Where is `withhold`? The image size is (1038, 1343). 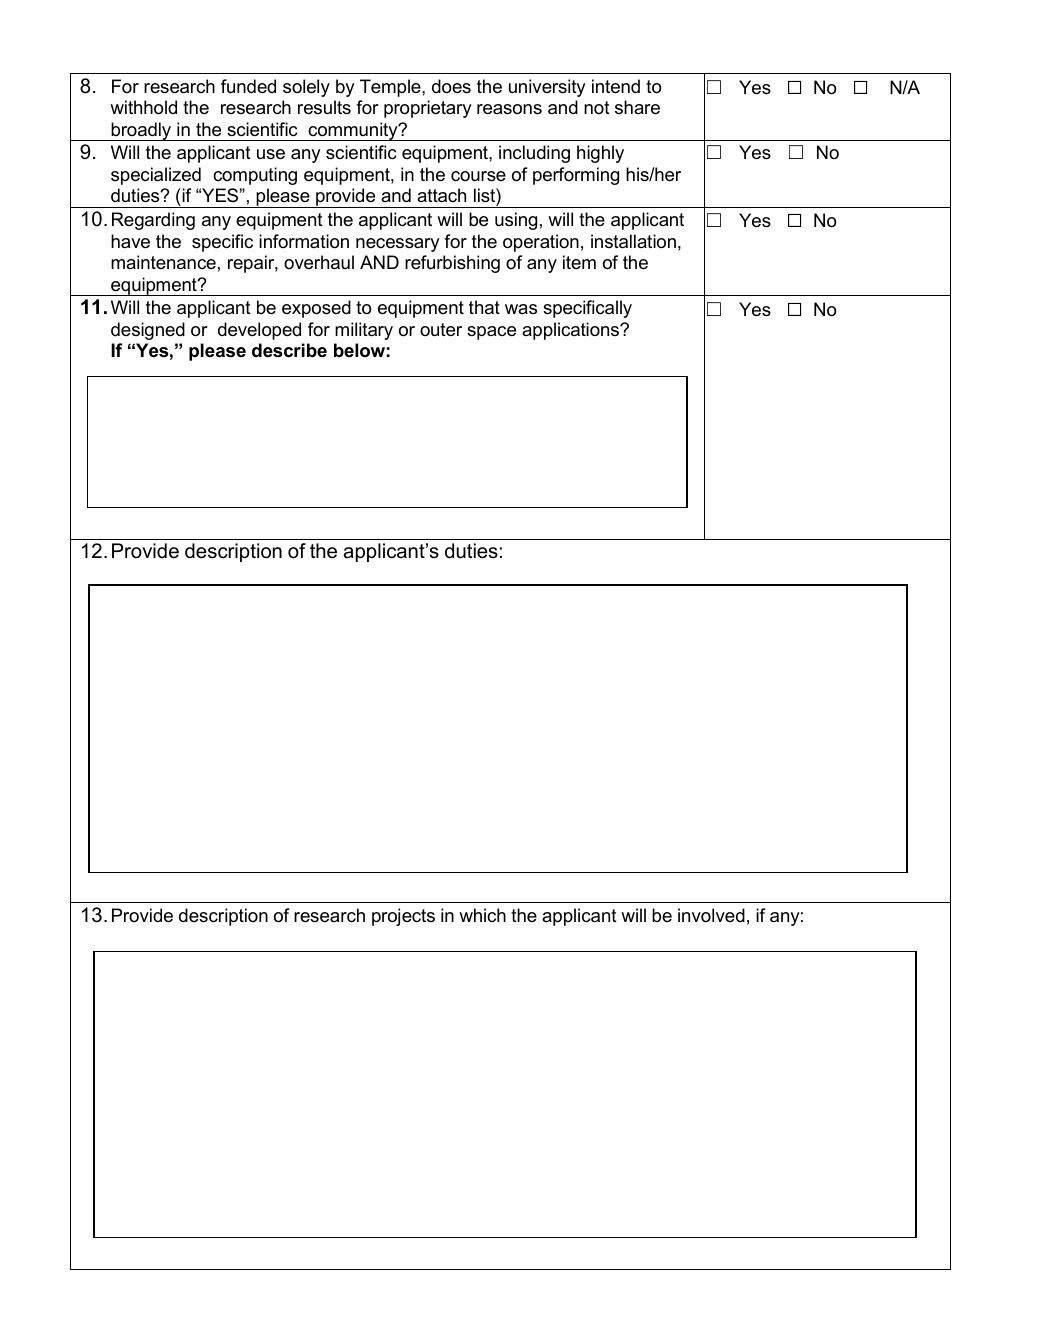 withhold is located at coordinates (143, 107).
